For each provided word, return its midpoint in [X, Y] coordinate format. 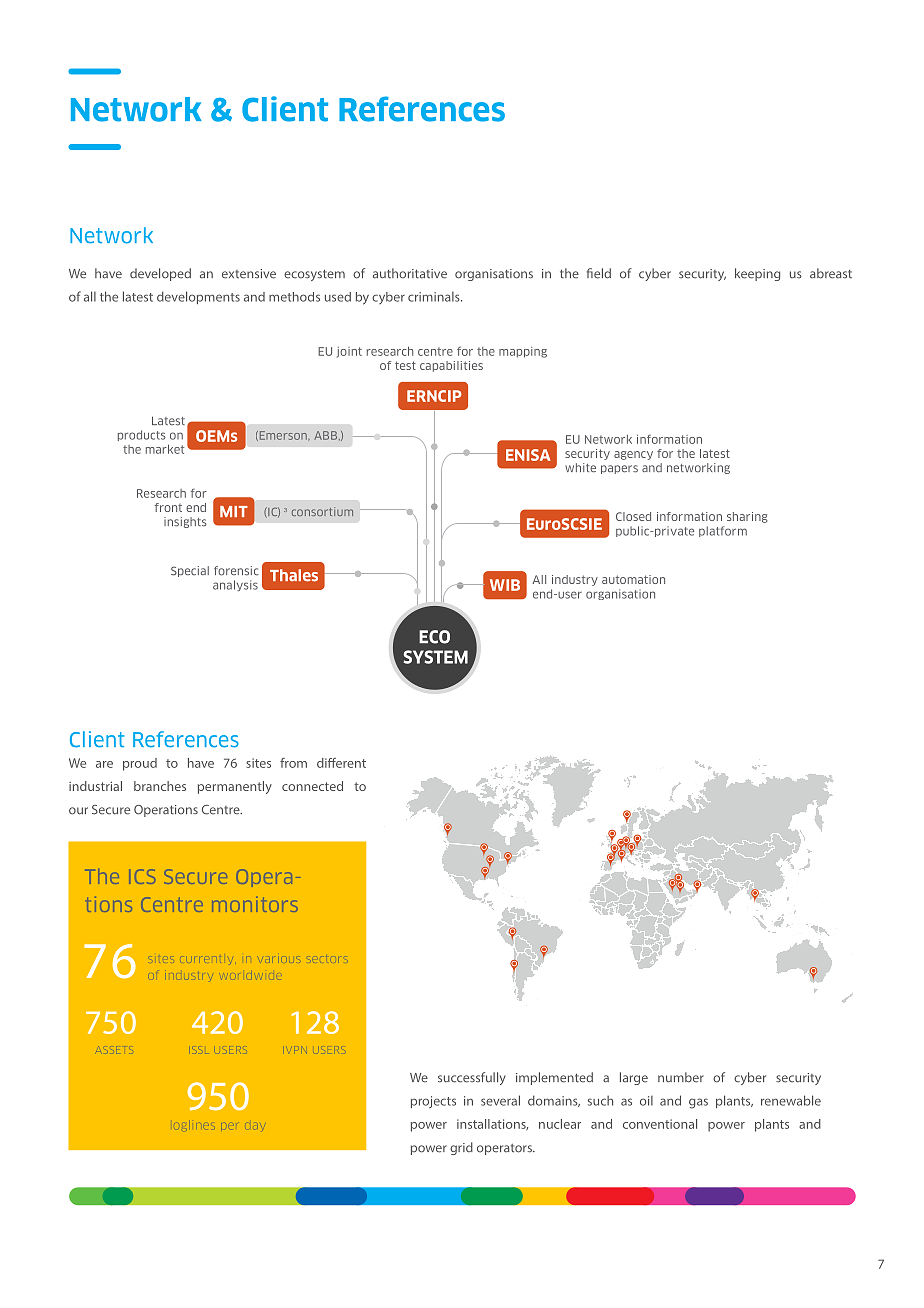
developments [198, 297]
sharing [747, 517]
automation [633, 579]
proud [140, 764]
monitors [255, 904]
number [681, 1077]
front [168, 507]
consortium [322, 511]
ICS [142, 876]
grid [461, 1148]
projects [433, 1102]
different [341, 763]
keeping [757, 274]
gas [698, 1103]
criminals [435, 297]
